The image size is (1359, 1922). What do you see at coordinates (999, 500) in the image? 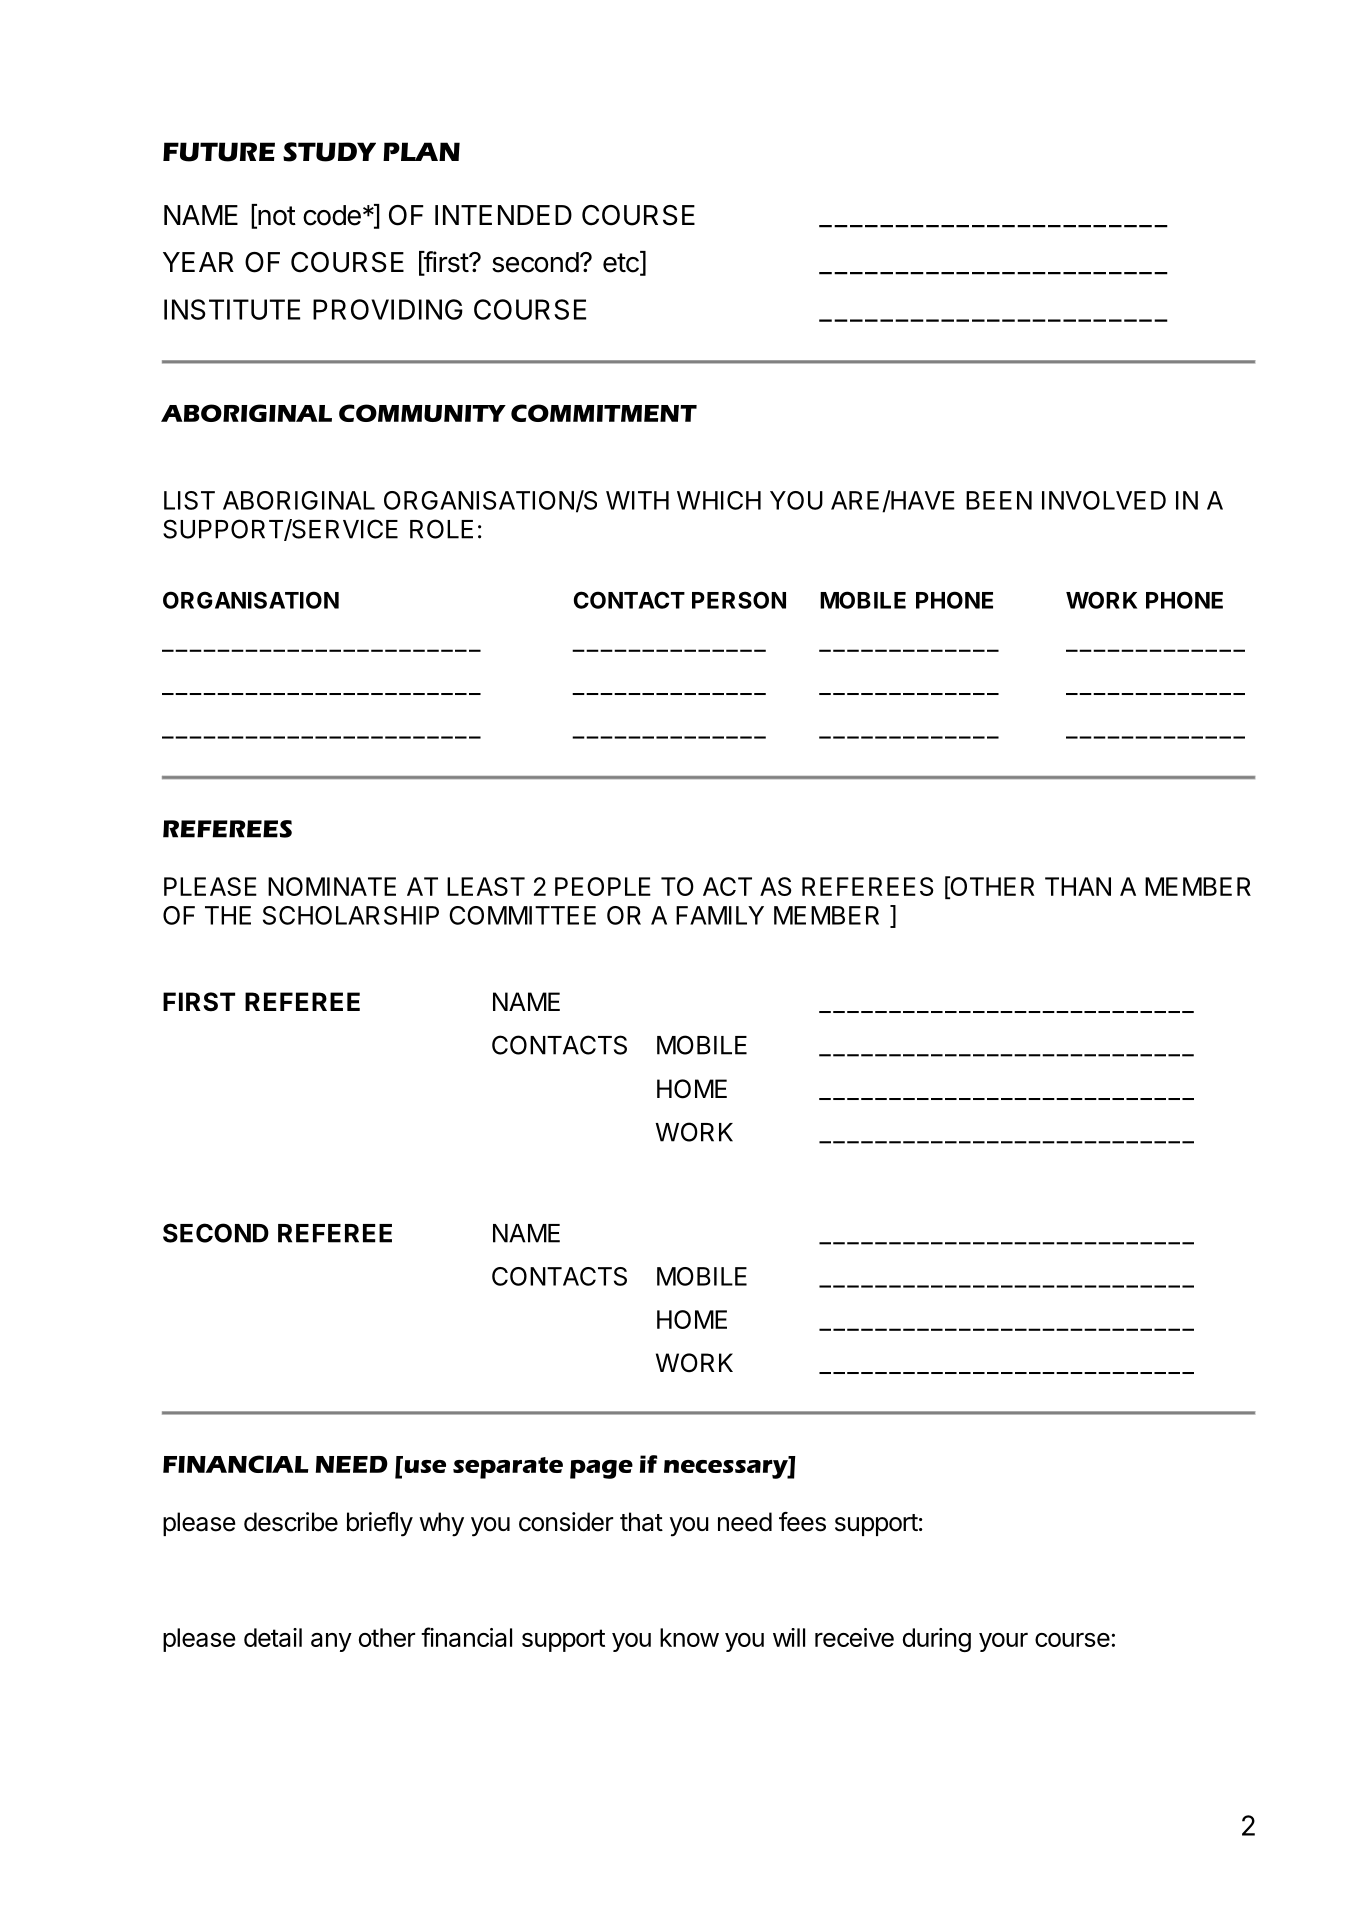
I see `BEEN` at bounding box center [999, 500].
